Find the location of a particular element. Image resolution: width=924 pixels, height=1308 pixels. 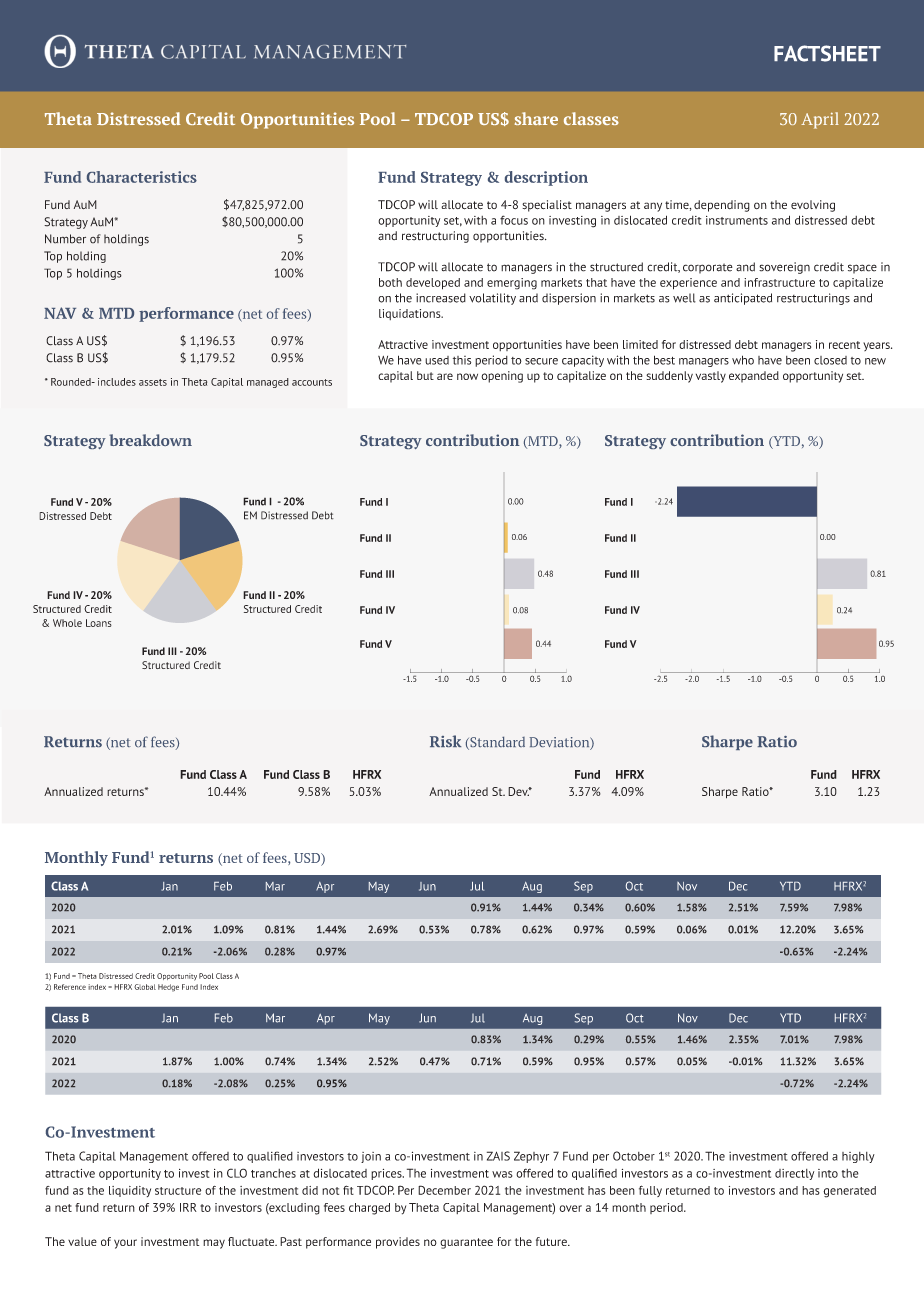

now is located at coordinates (467, 376).
